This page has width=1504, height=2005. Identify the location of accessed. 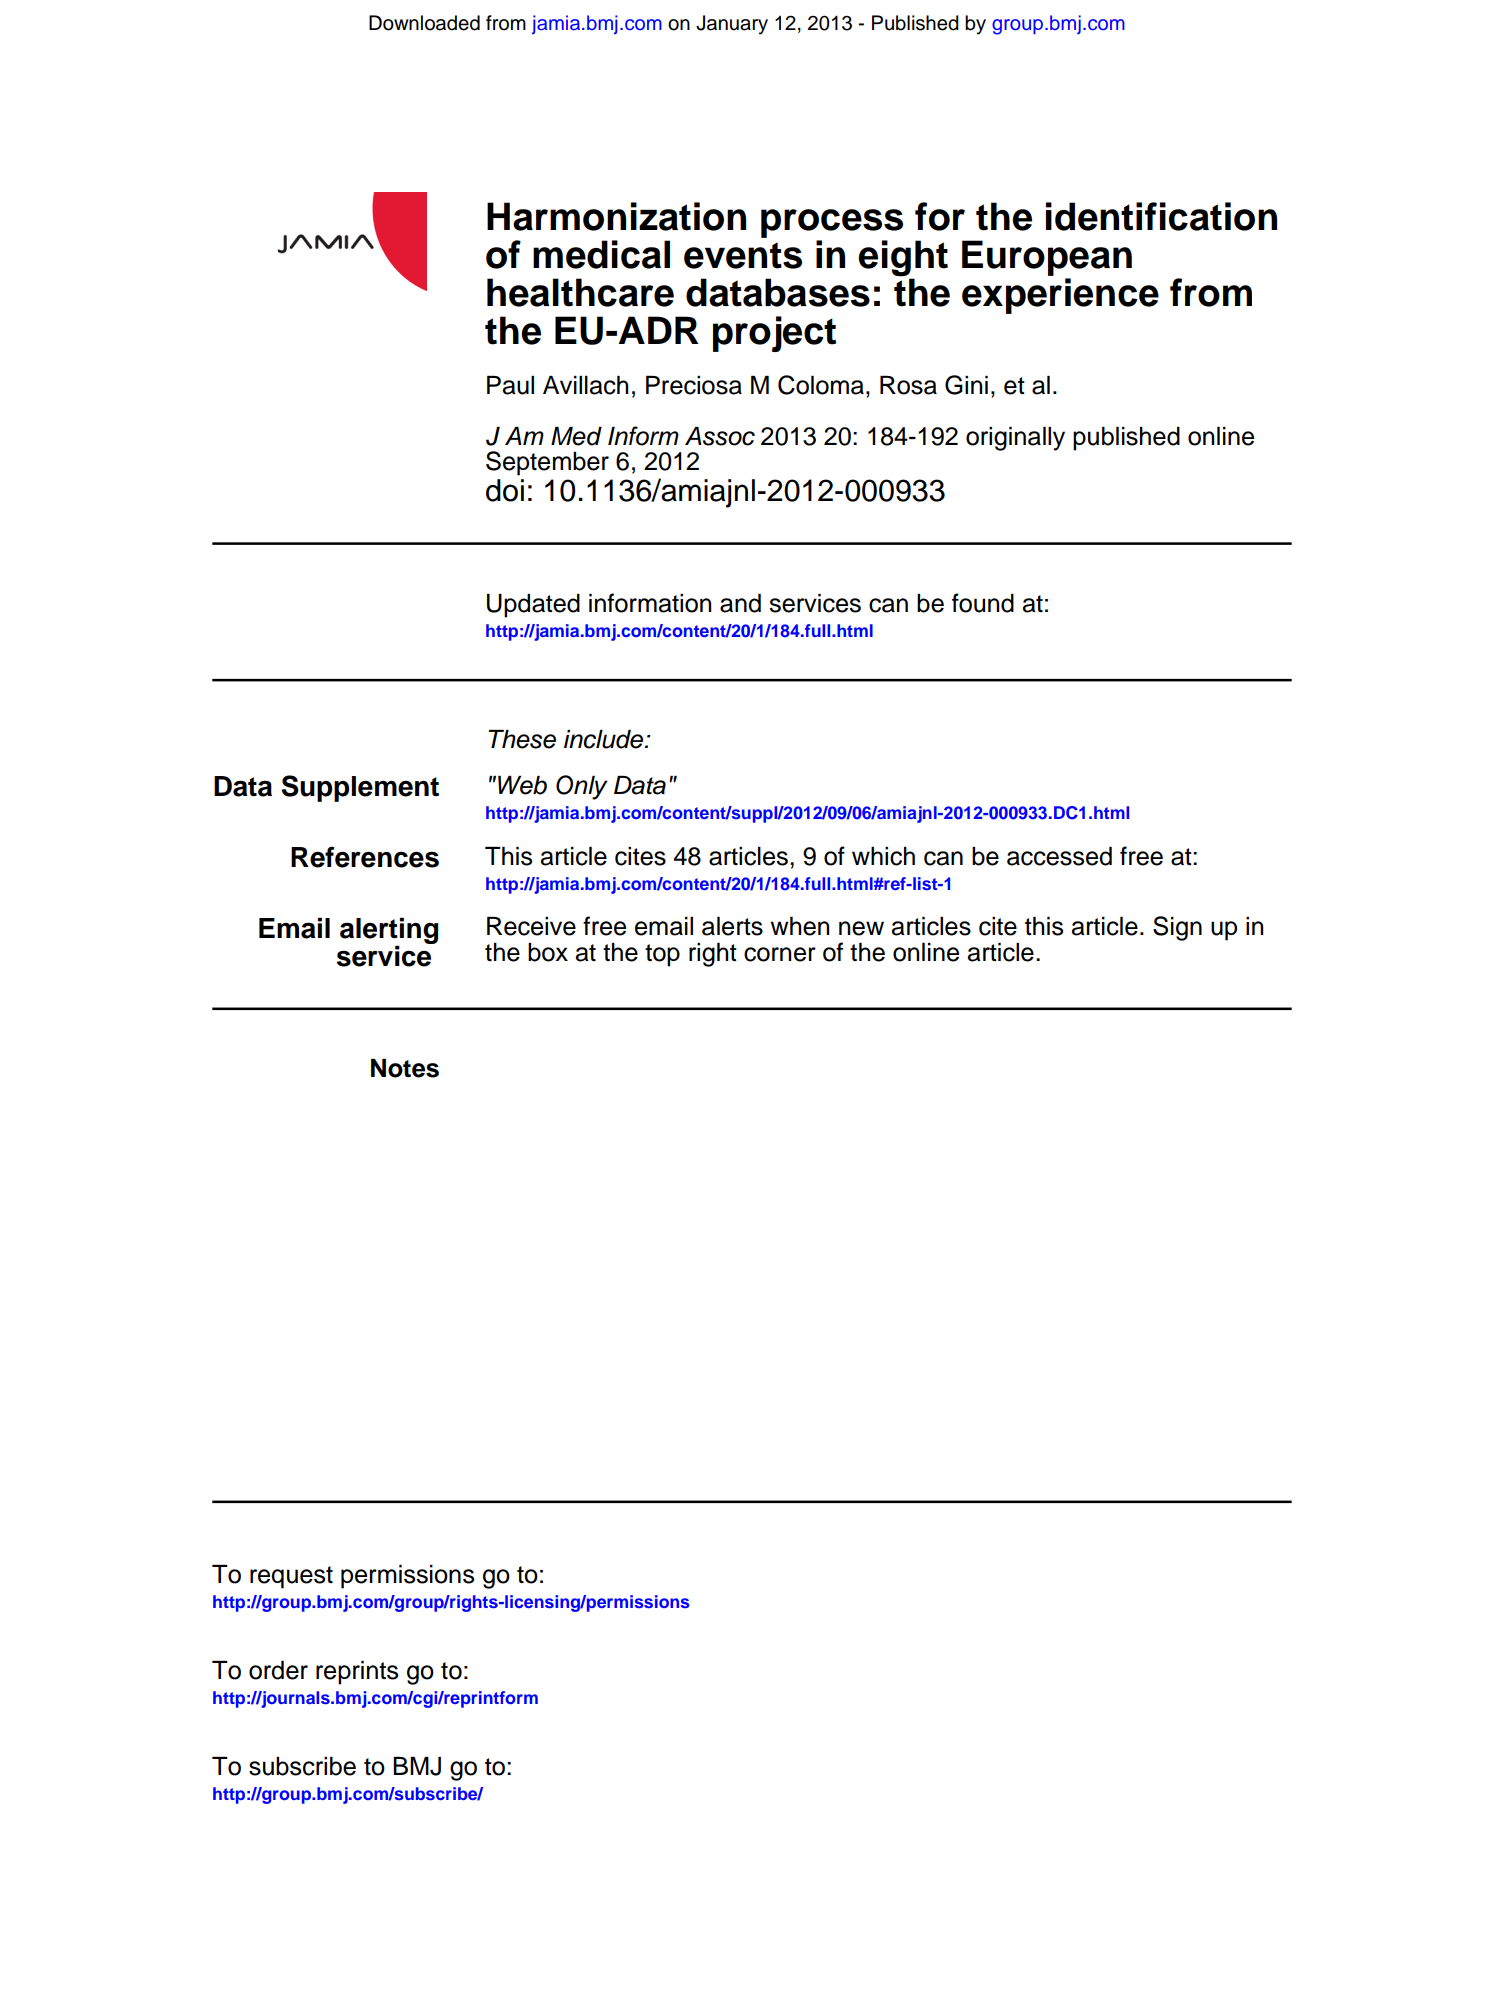
(1059, 856).
